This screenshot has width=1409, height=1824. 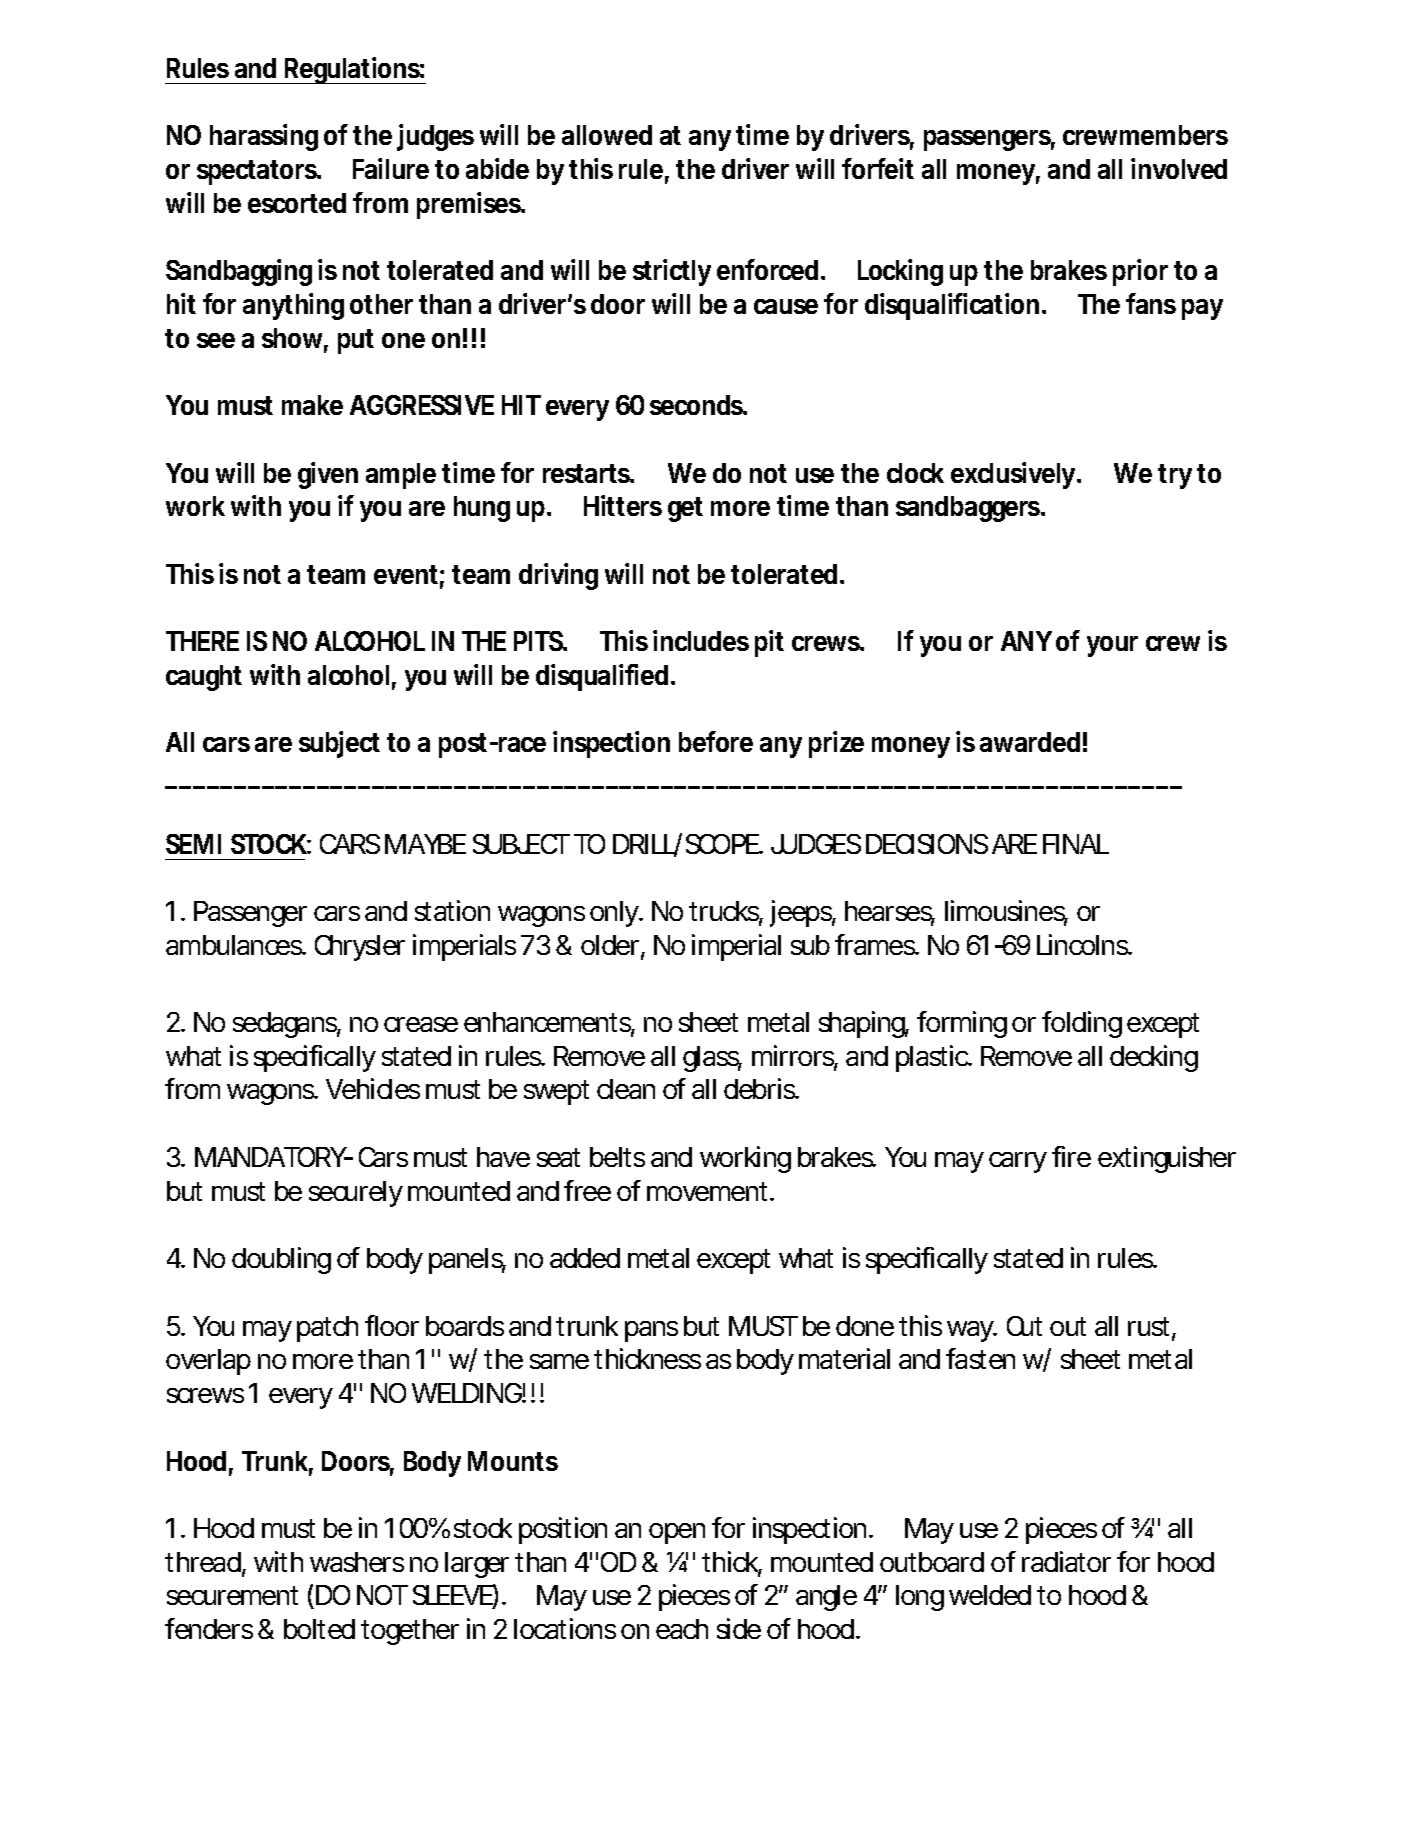 I want to click on before, so click(x=716, y=741).
